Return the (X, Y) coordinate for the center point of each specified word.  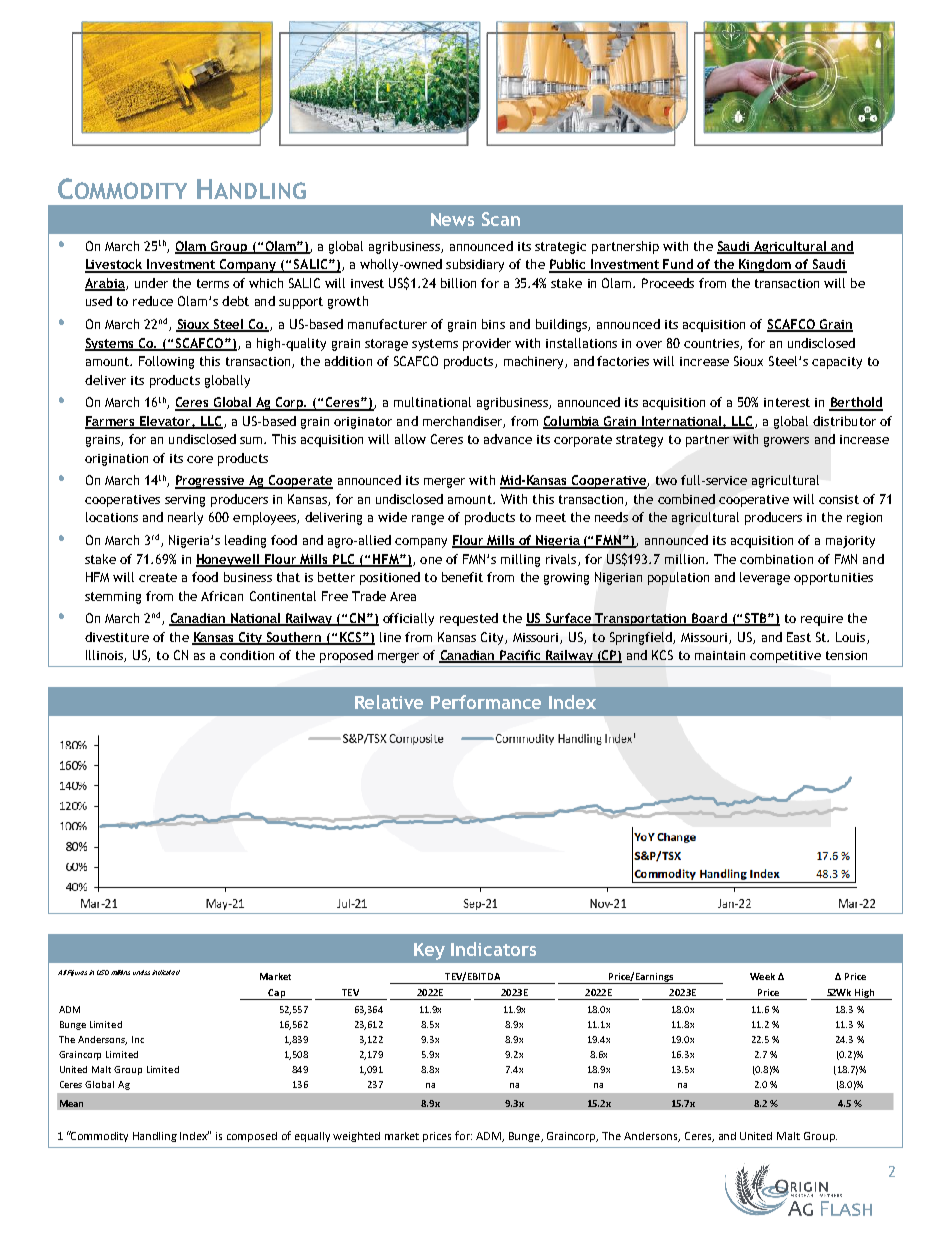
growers (786, 442)
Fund (679, 265)
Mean (71, 1103)
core (200, 459)
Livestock (115, 265)
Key (429, 951)
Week (762, 976)
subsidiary (475, 265)
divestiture (117, 637)
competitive (785, 657)
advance (508, 439)
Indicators (493, 949)
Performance (486, 702)
